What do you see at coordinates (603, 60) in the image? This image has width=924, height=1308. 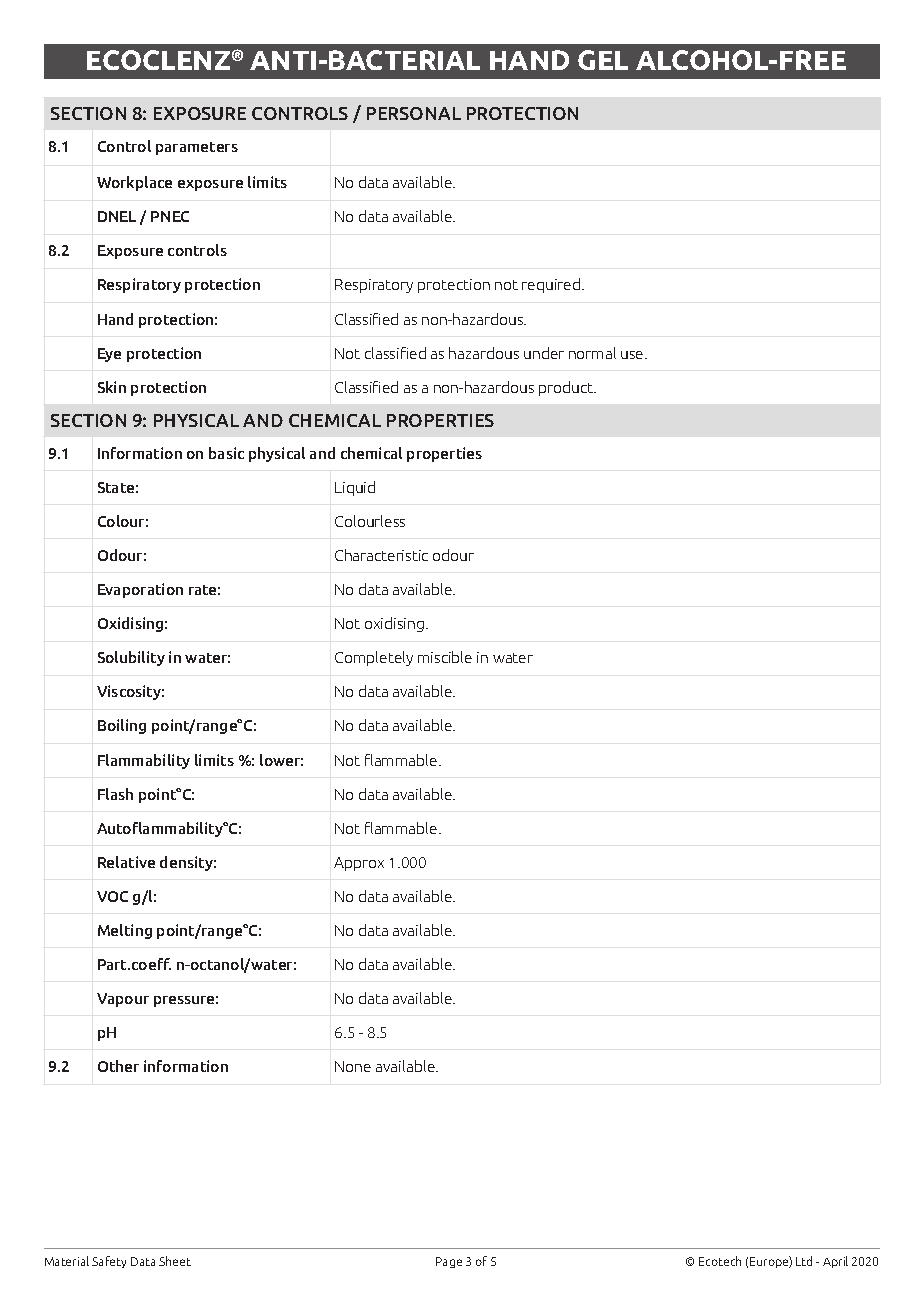 I see `GEL` at bounding box center [603, 60].
